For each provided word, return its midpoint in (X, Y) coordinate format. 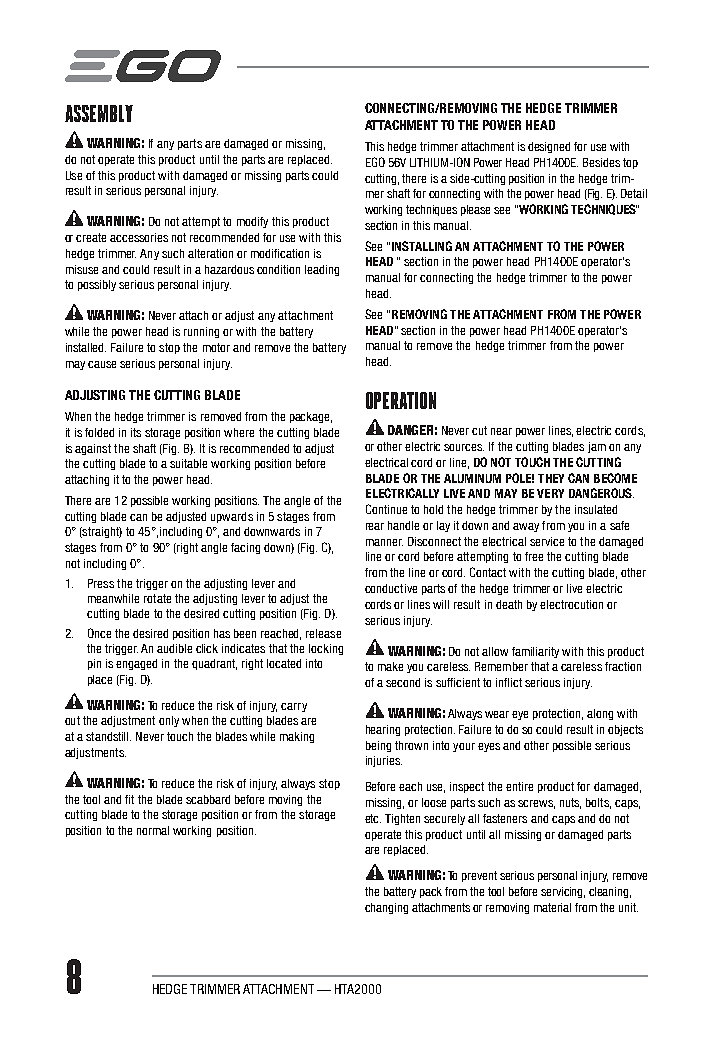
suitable (188, 463)
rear (375, 526)
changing (386, 908)
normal (153, 830)
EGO (375, 162)
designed (549, 147)
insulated (596, 509)
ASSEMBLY (99, 113)
